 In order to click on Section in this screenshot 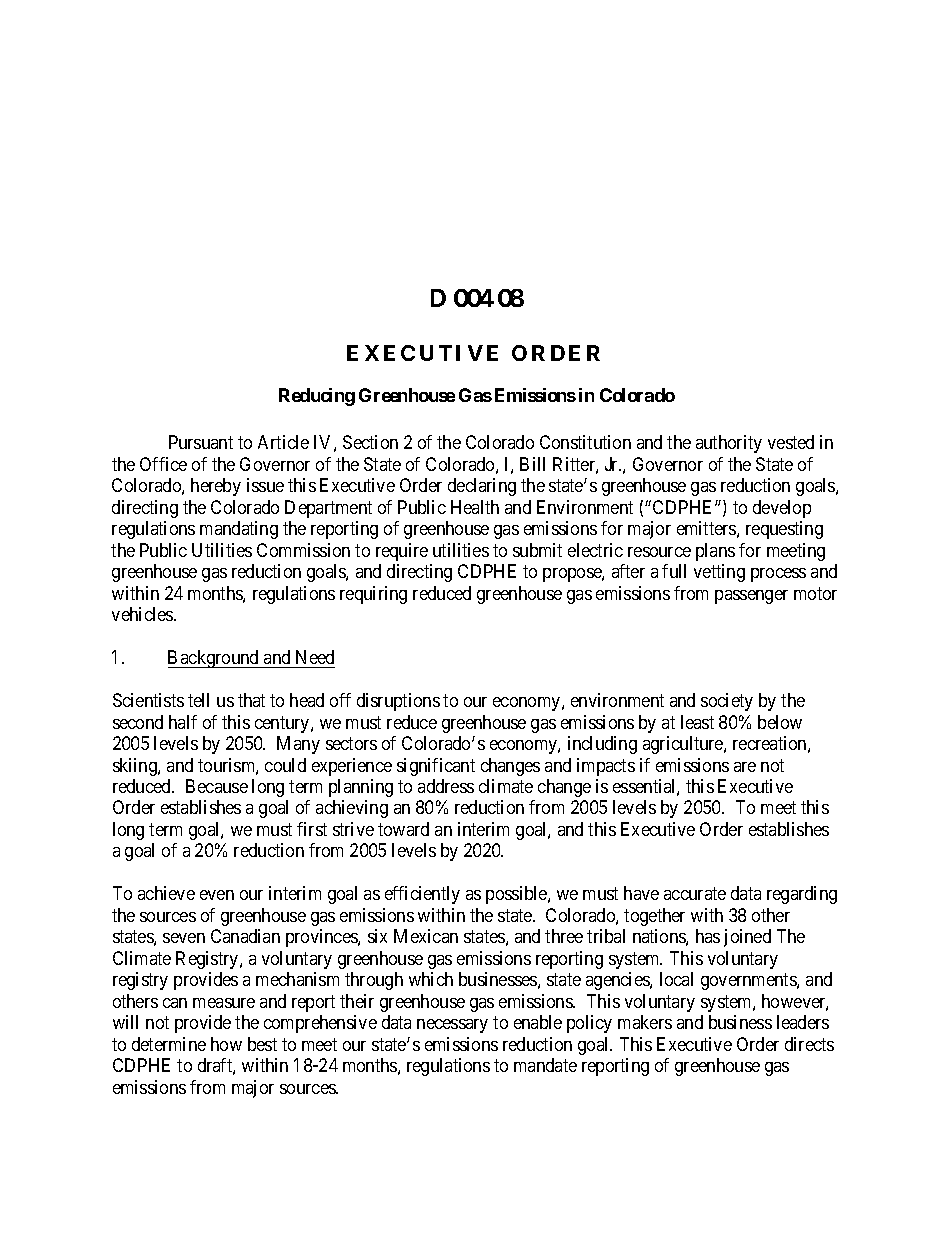, I will do `click(370, 442)`.
